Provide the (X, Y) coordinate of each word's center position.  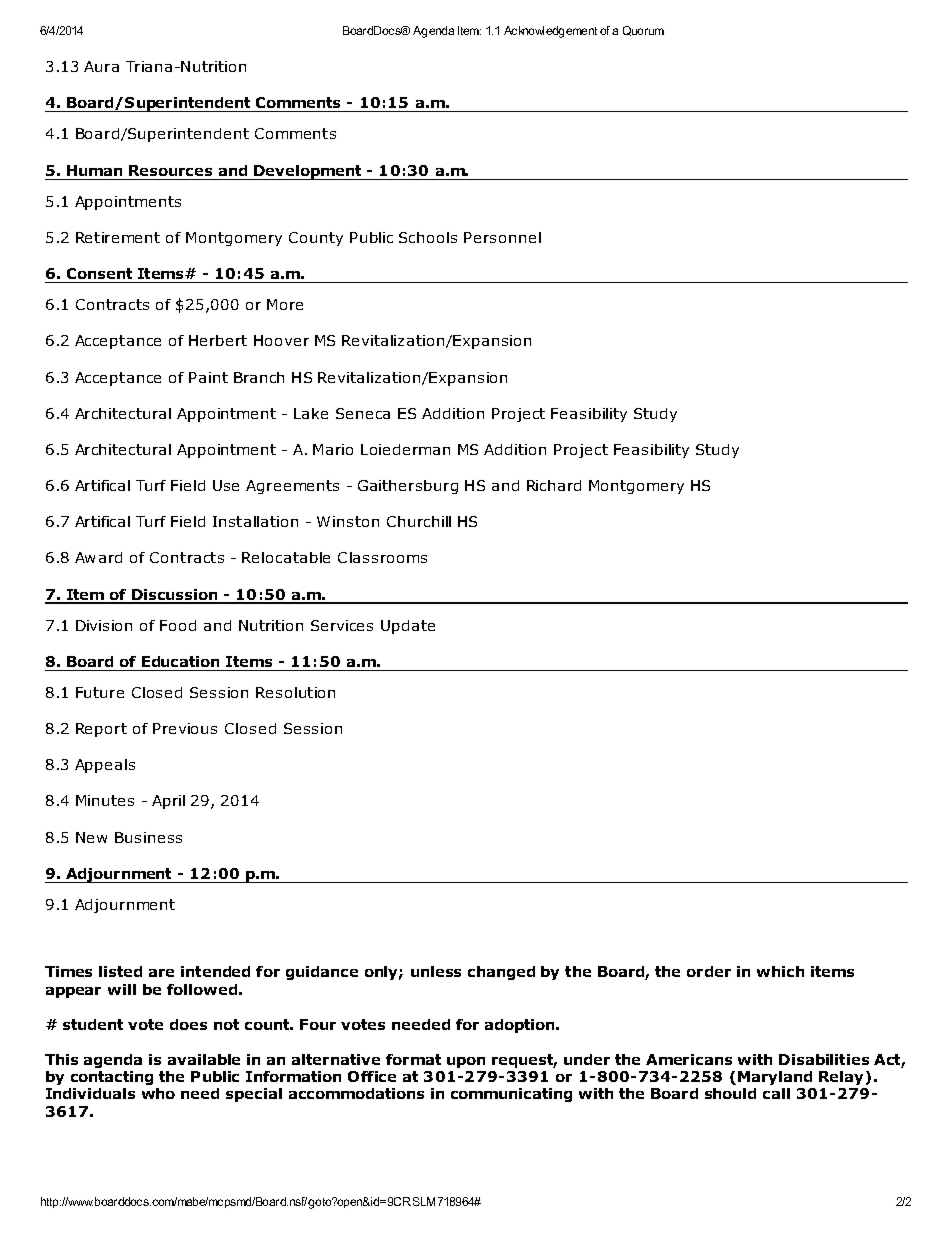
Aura (101, 66)
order (709, 971)
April (168, 802)
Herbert (218, 340)
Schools (428, 237)
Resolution (295, 692)
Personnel (502, 237)
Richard (554, 485)
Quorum (643, 31)
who (158, 1093)
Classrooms (382, 557)
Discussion (175, 596)
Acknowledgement (550, 32)
